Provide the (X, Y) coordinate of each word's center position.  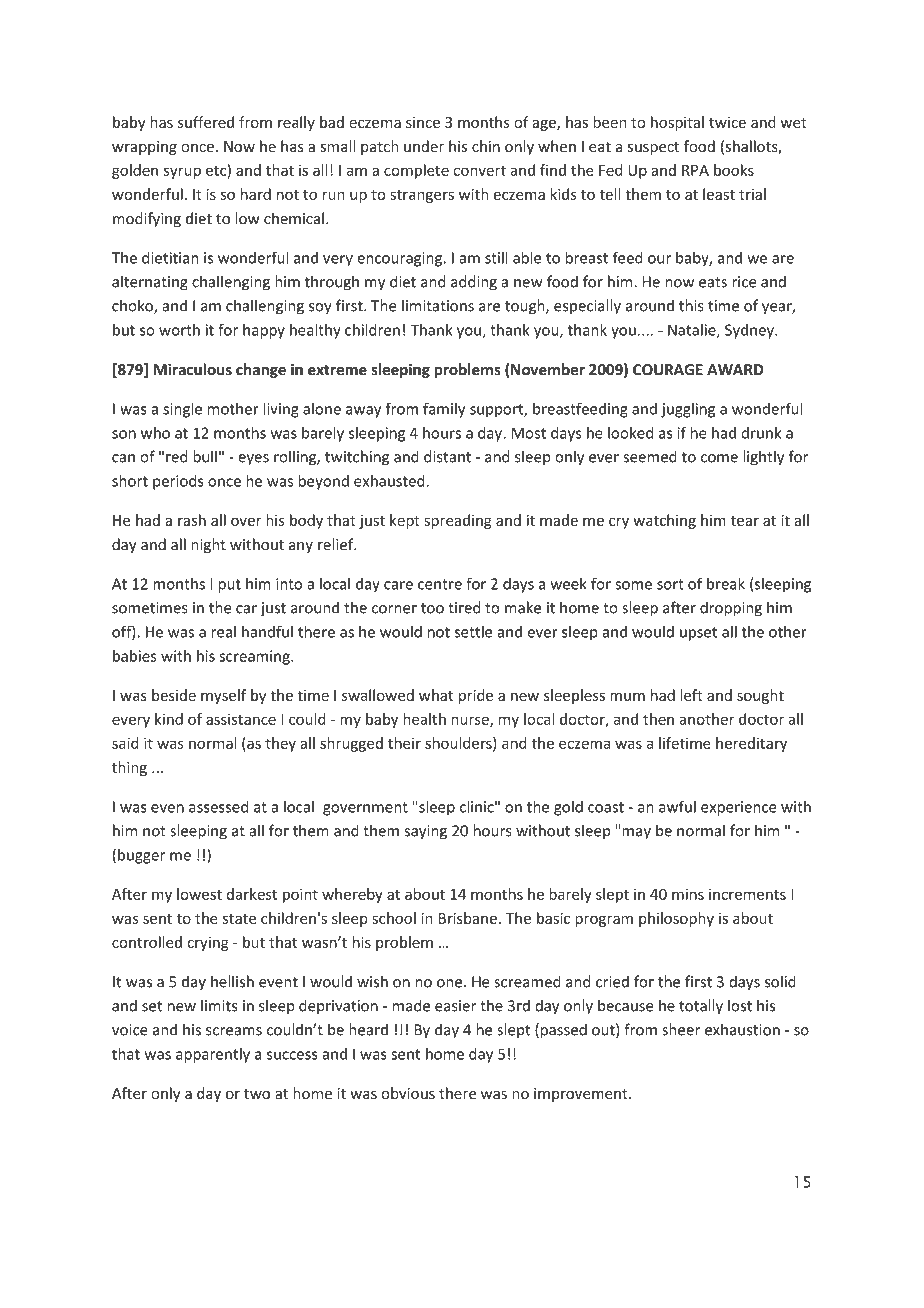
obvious (408, 1093)
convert (479, 170)
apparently (213, 1055)
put (229, 586)
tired (464, 607)
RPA (695, 170)
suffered (206, 122)
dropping (731, 609)
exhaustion (742, 1029)
